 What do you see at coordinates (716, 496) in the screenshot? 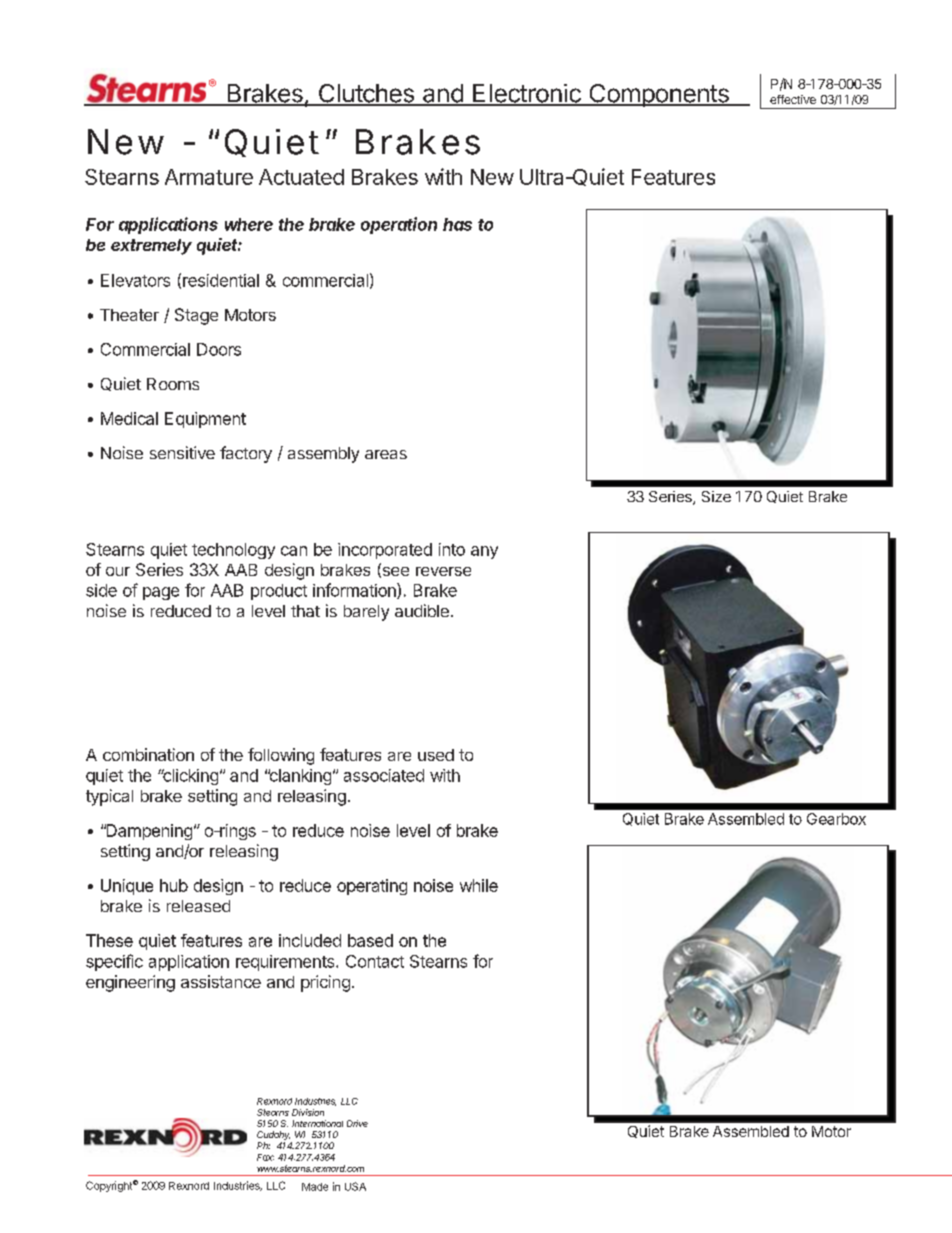
I see `Size` at bounding box center [716, 496].
